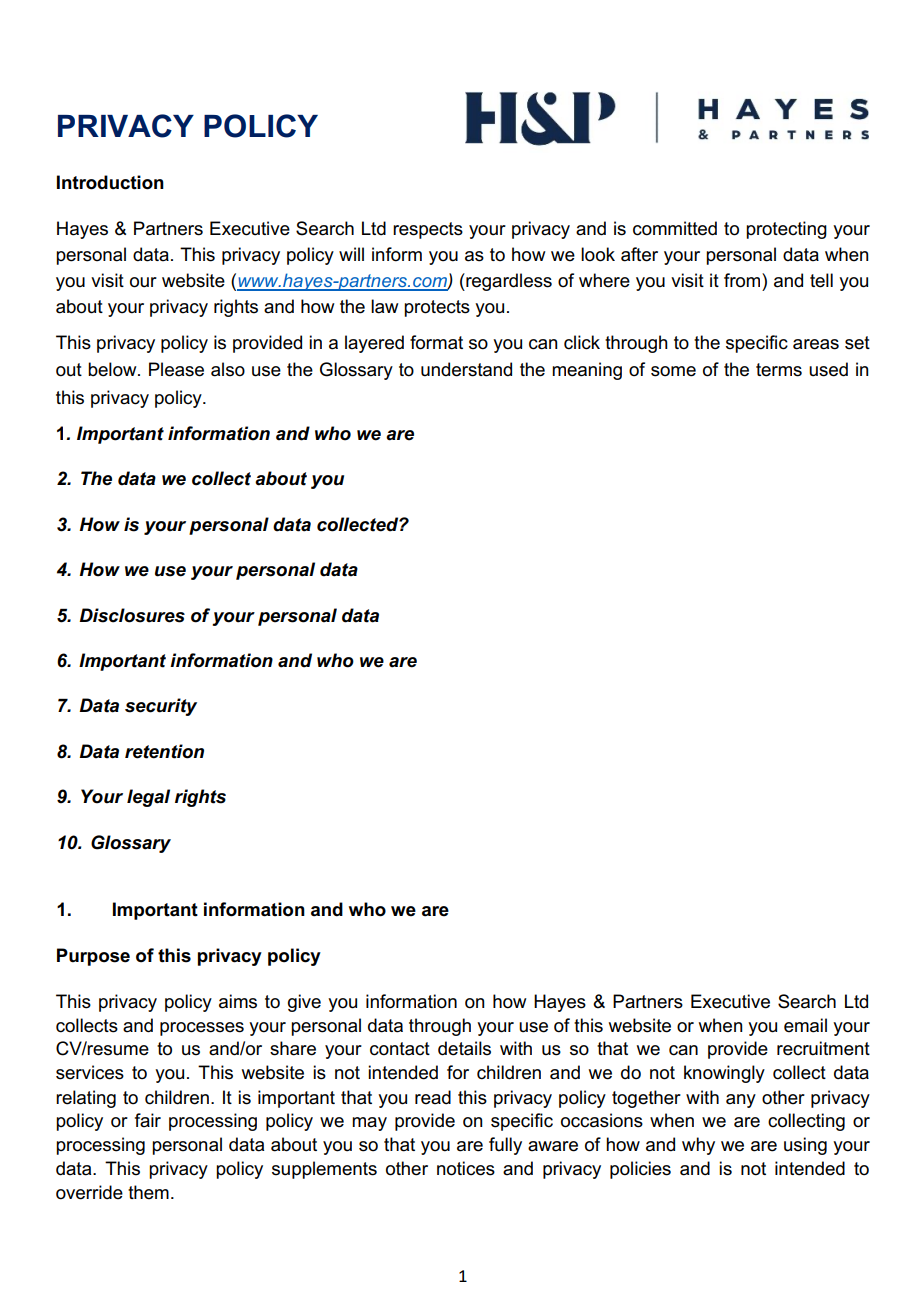 The image size is (924, 1308). Describe the element at coordinates (164, 751) in the screenshot. I see `retention` at that location.
